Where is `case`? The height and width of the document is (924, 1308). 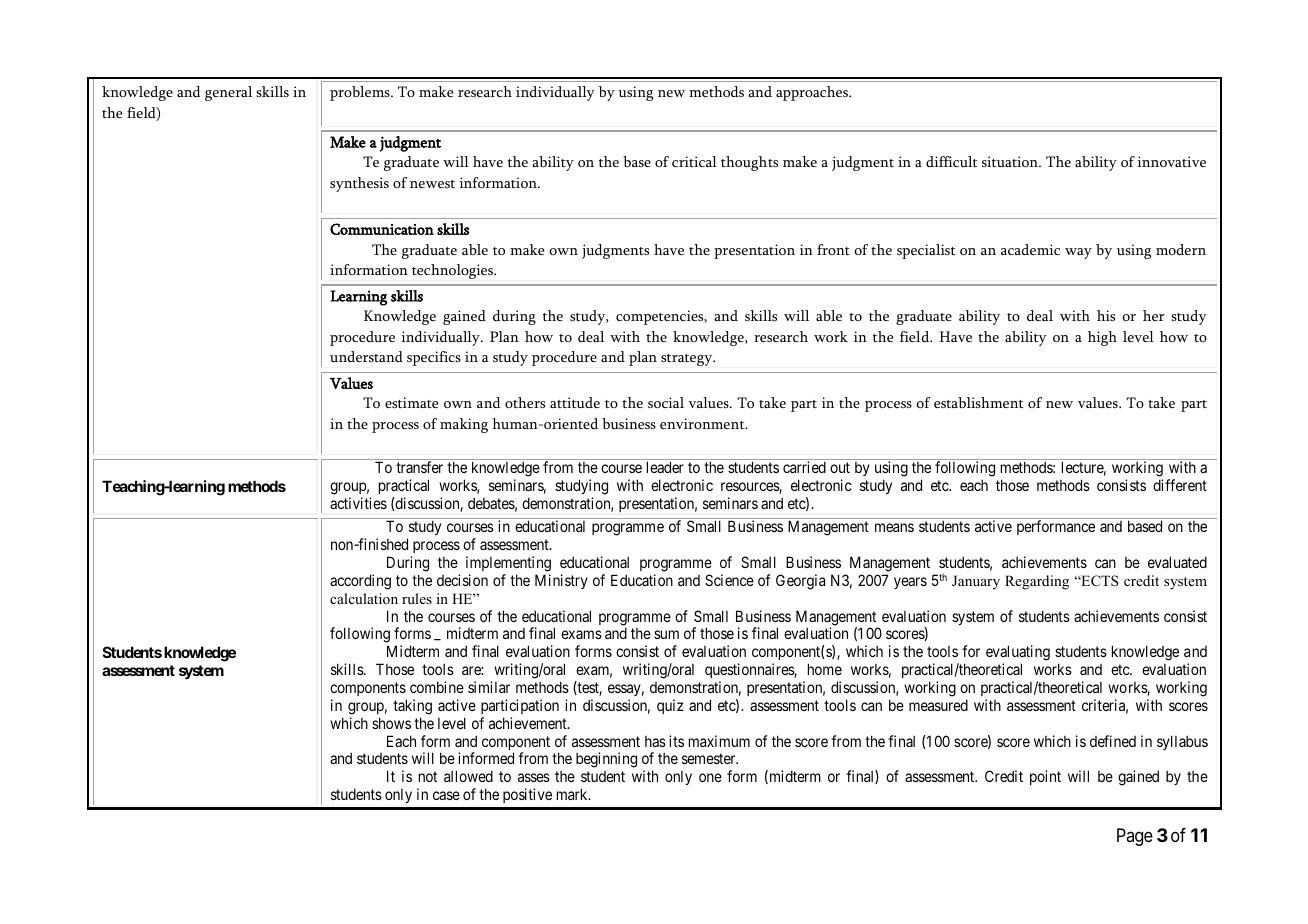 case is located at coordinates (446, 795).
